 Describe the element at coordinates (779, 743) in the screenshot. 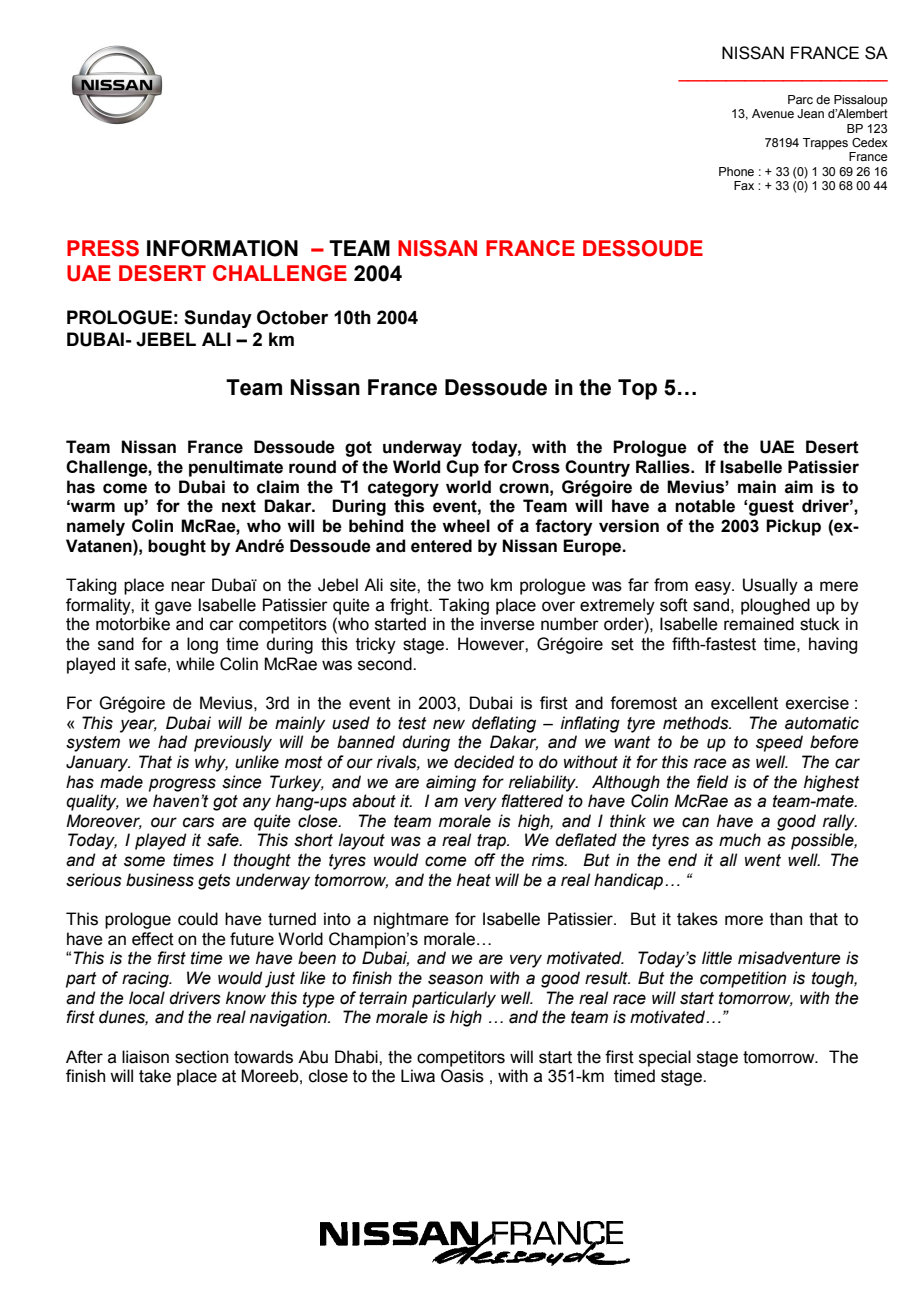

I see `speed` at that location.
